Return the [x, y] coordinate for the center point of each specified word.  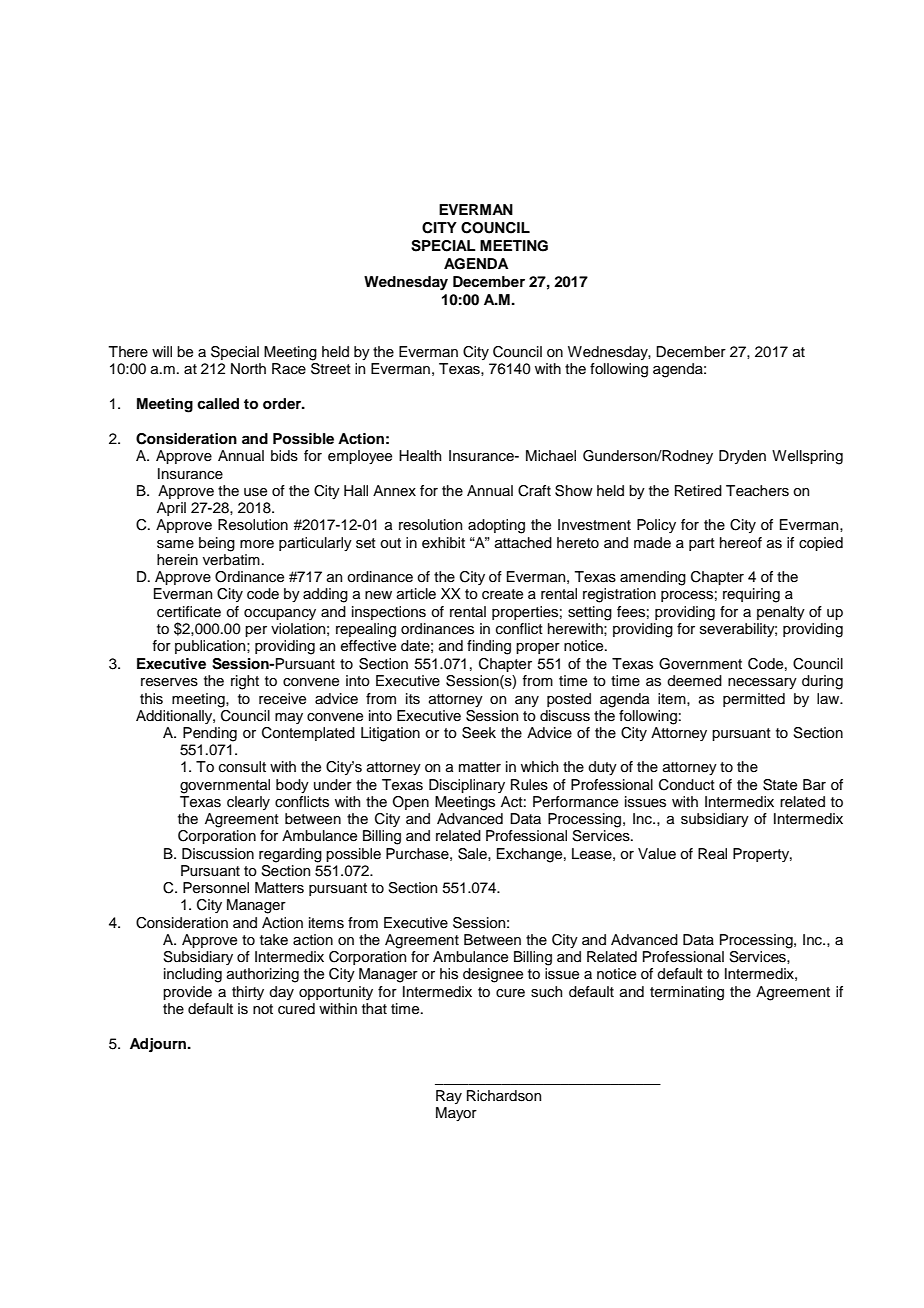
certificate [189, 612]
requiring [751, 595]
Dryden [742, 457]
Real [712, 853]
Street [331, 367]
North [248, 368]
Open [411, 803]
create [502, 594]
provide [187, 993]
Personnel [216, 888]
